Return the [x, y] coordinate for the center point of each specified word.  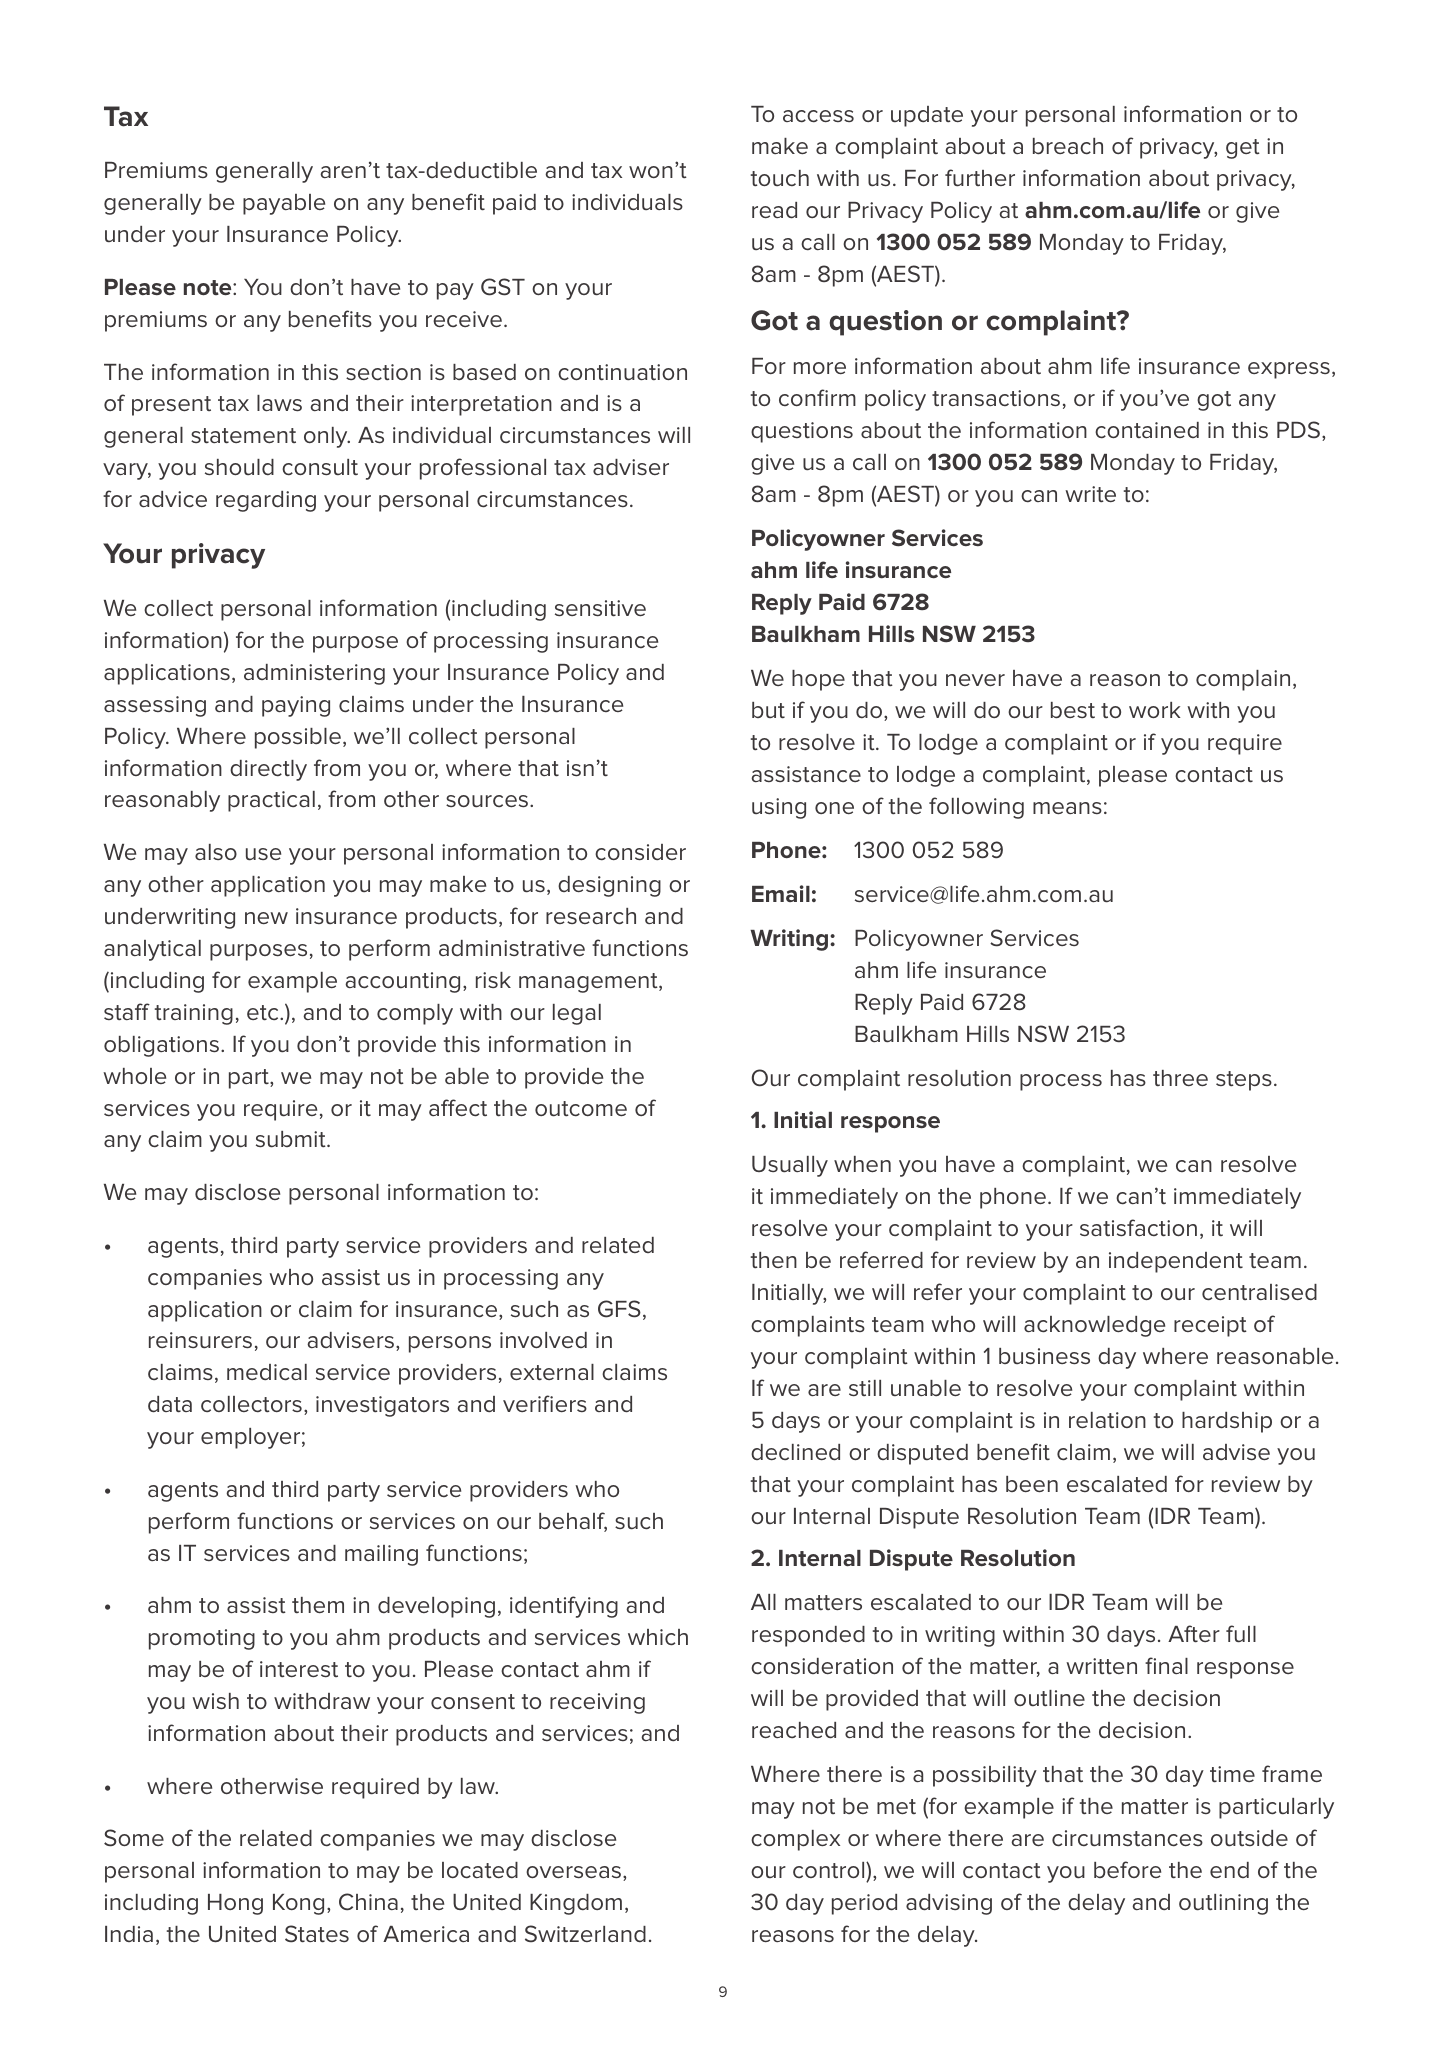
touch [780, 178]
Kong [298, 1904]
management [589, 983]
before [1127, 1869]
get [1243, 149]
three [1180, 1078]
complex [795, 1840]
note [209, 287]
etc [264, 1013]
